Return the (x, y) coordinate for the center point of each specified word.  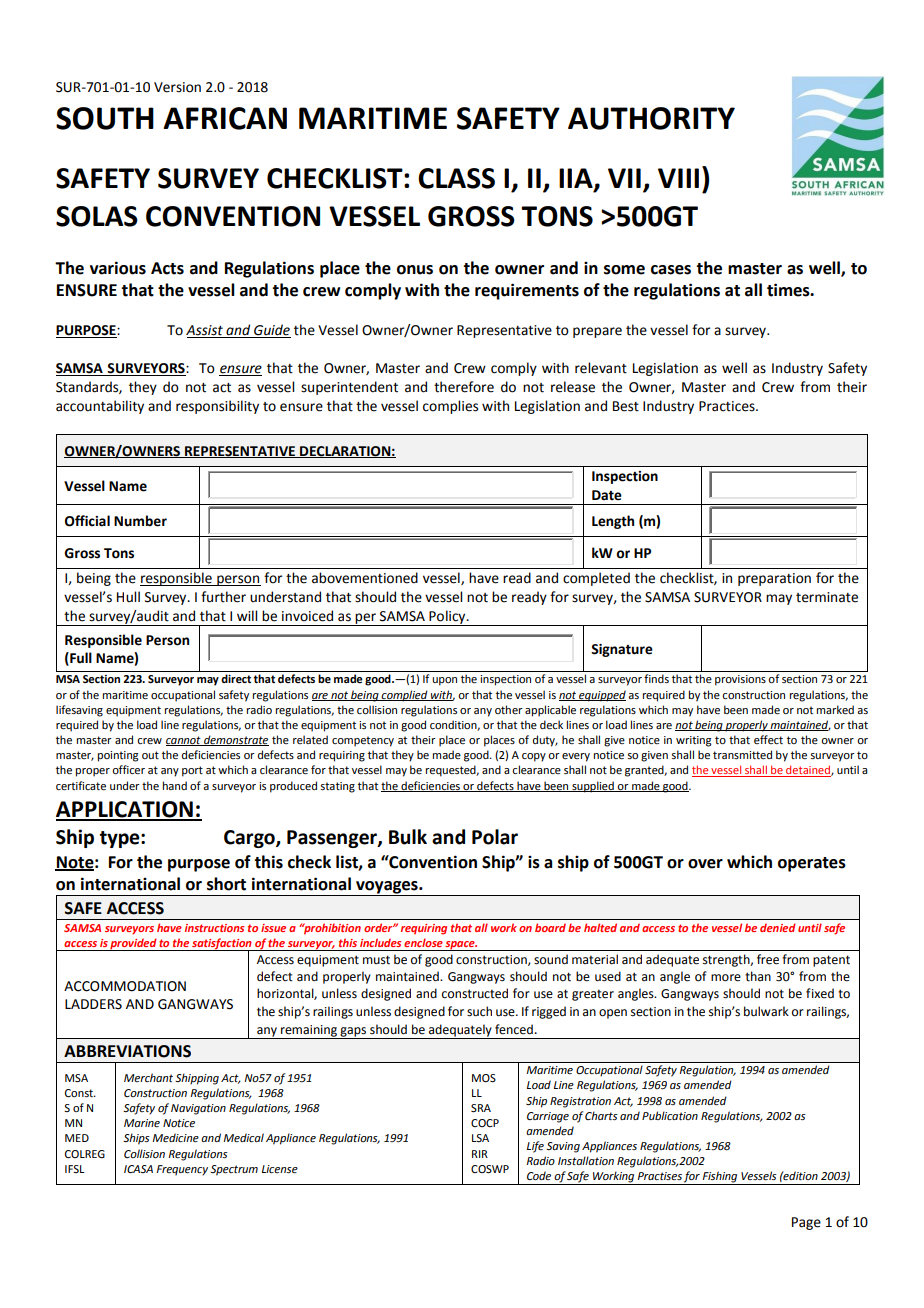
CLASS (456, 178)
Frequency (182, 1170)
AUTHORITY (651, 118)
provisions (740, 680)
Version (177, 87)
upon (444, 681)
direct (236, 678)
